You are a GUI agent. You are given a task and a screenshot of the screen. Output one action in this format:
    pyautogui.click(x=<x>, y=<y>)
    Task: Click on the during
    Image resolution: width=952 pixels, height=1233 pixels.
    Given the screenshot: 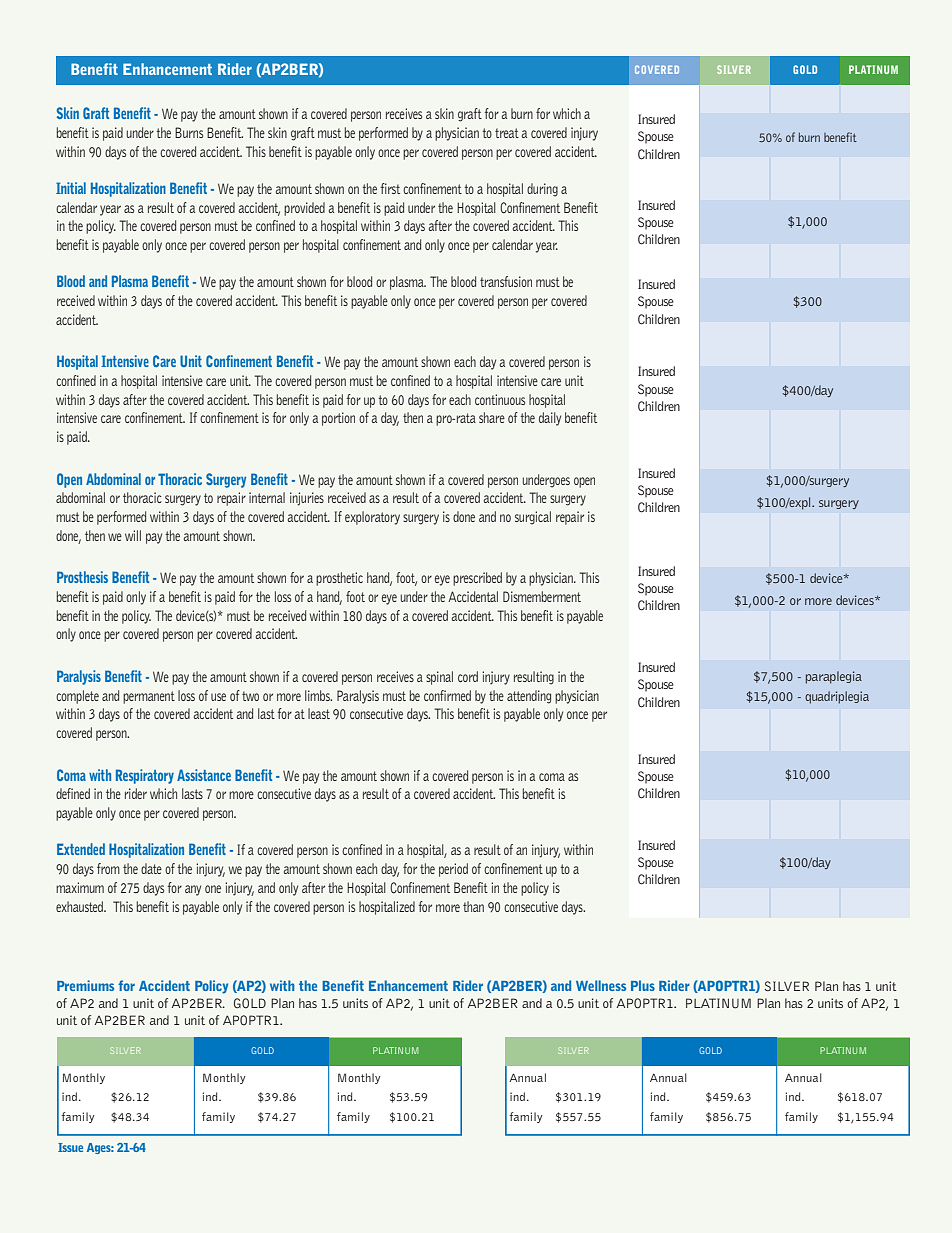 What is the action you would take?
    pyautogui.click(x=542, y=190)
